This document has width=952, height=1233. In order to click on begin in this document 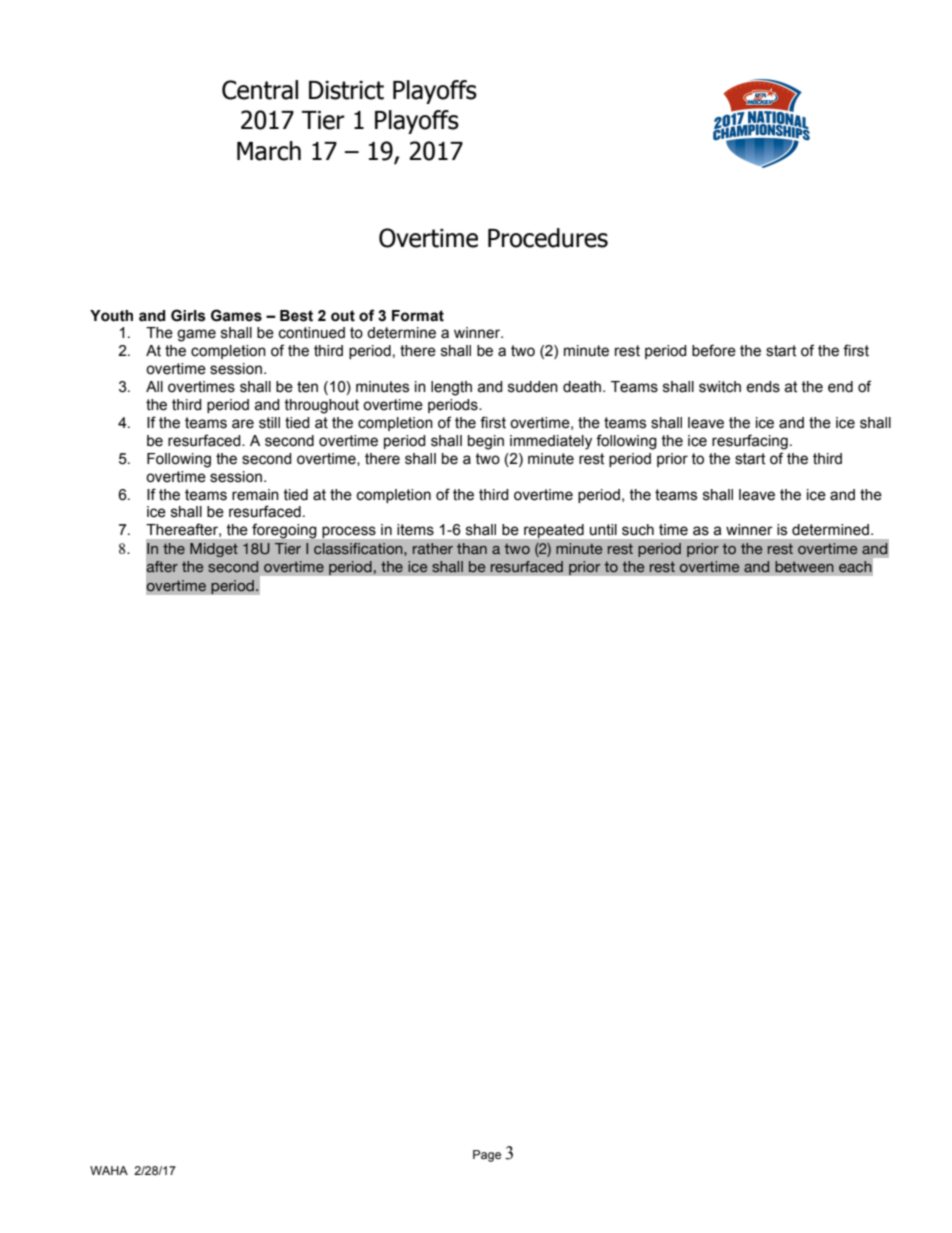, I will do `click(486, 442)`.
